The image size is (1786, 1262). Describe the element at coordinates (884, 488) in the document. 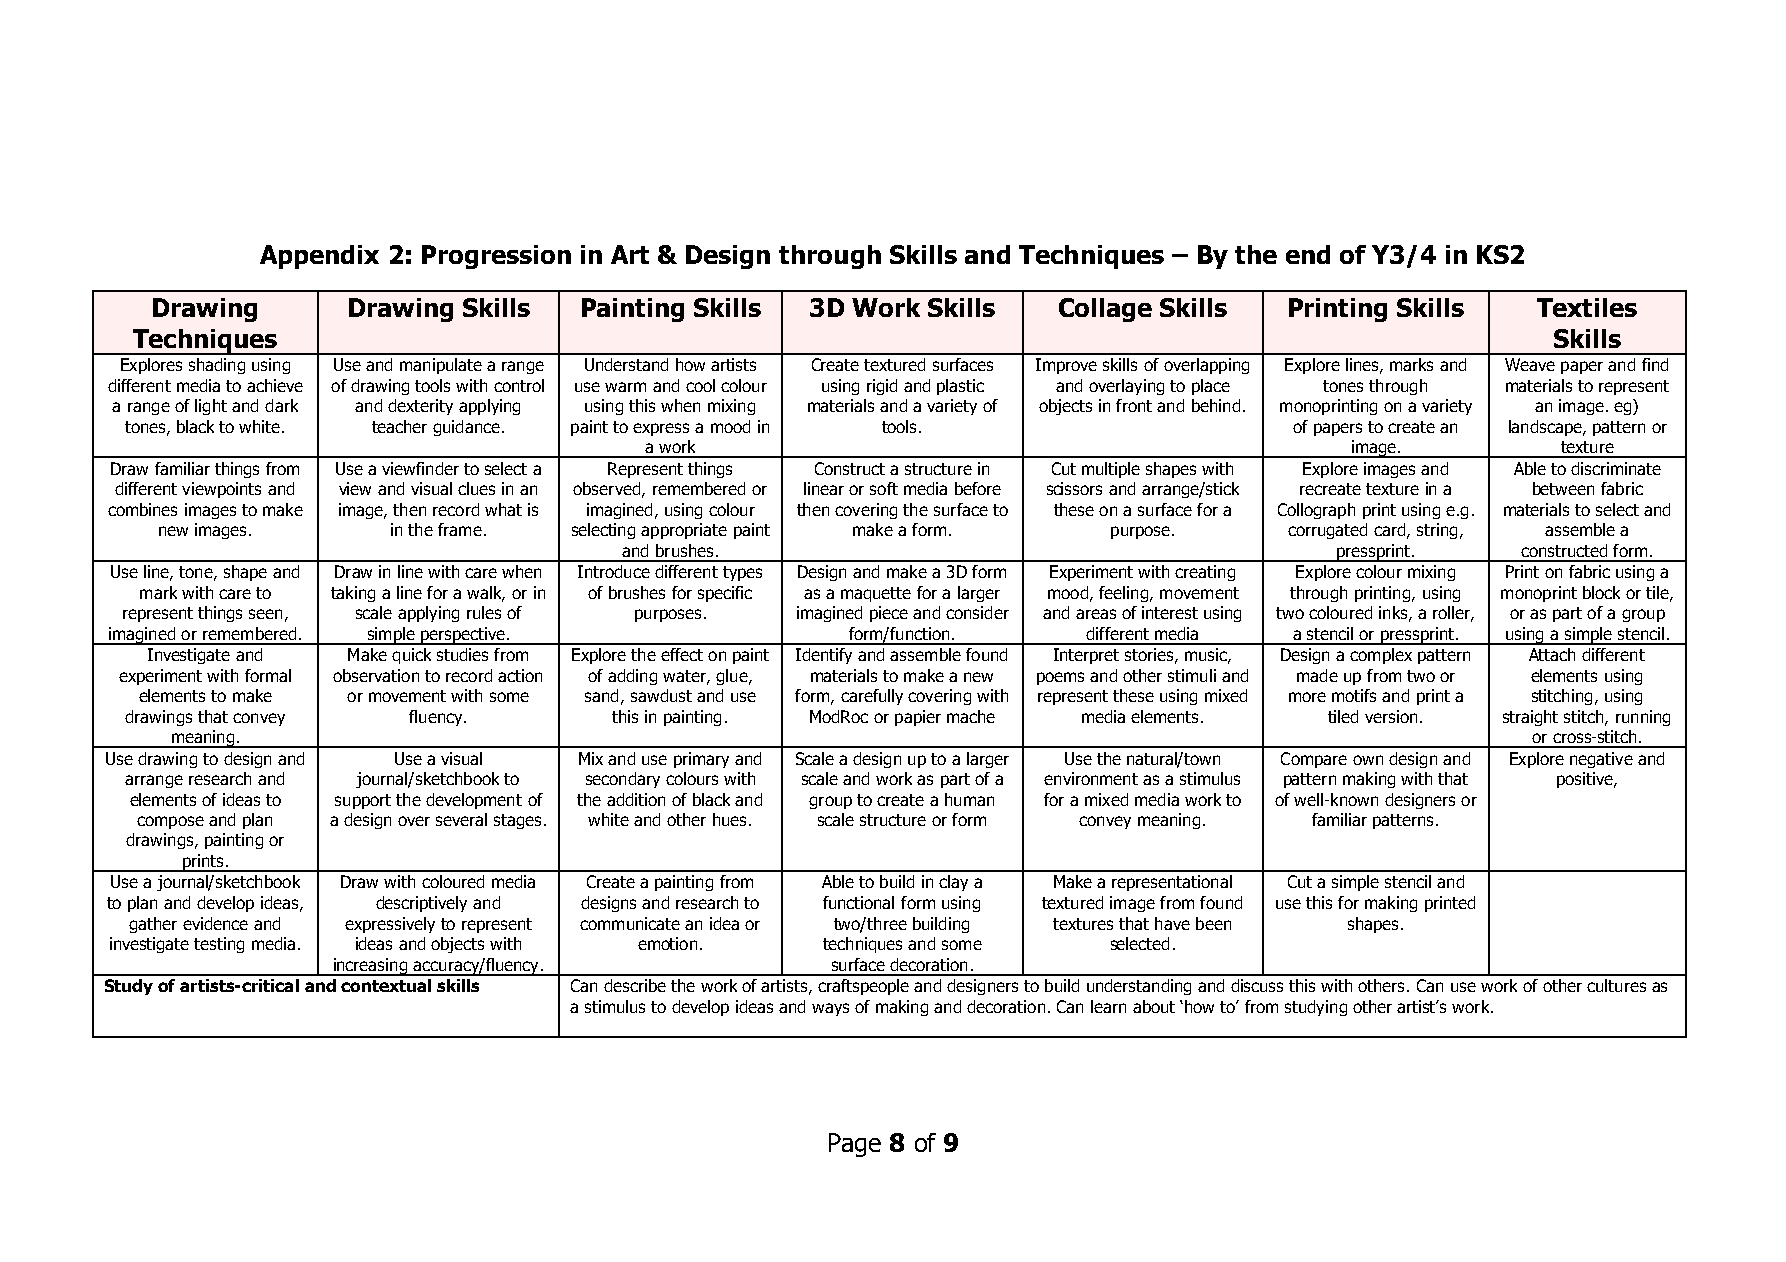

I see `soft` at that location.
